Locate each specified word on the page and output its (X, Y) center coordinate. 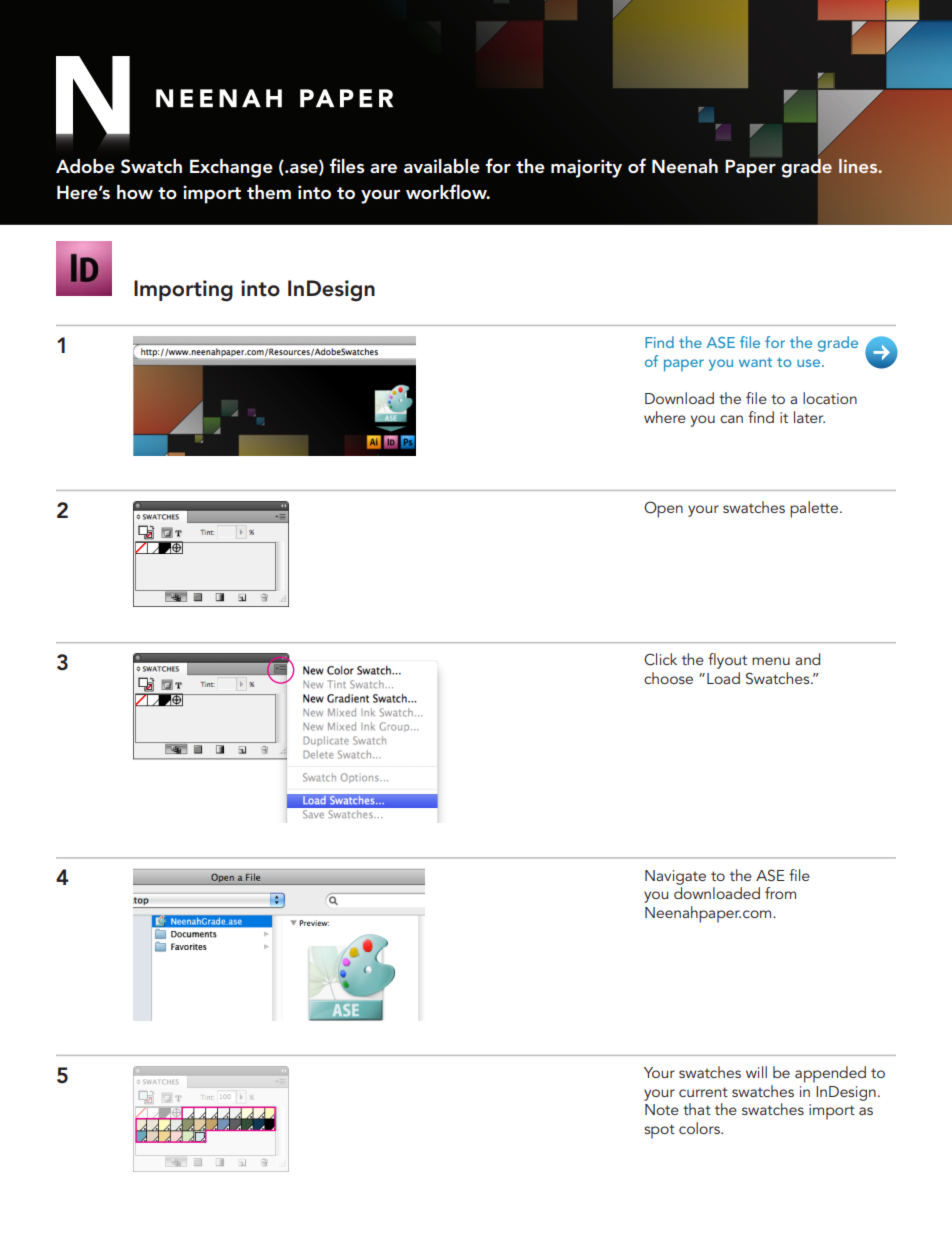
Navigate (675, 877)
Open (663, 509)
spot (659, 1131)
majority (586, 168)
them (269, 192)
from (780, 893)
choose (668, 678)
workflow (447, 191)
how (135, 192)
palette (814, 509)
